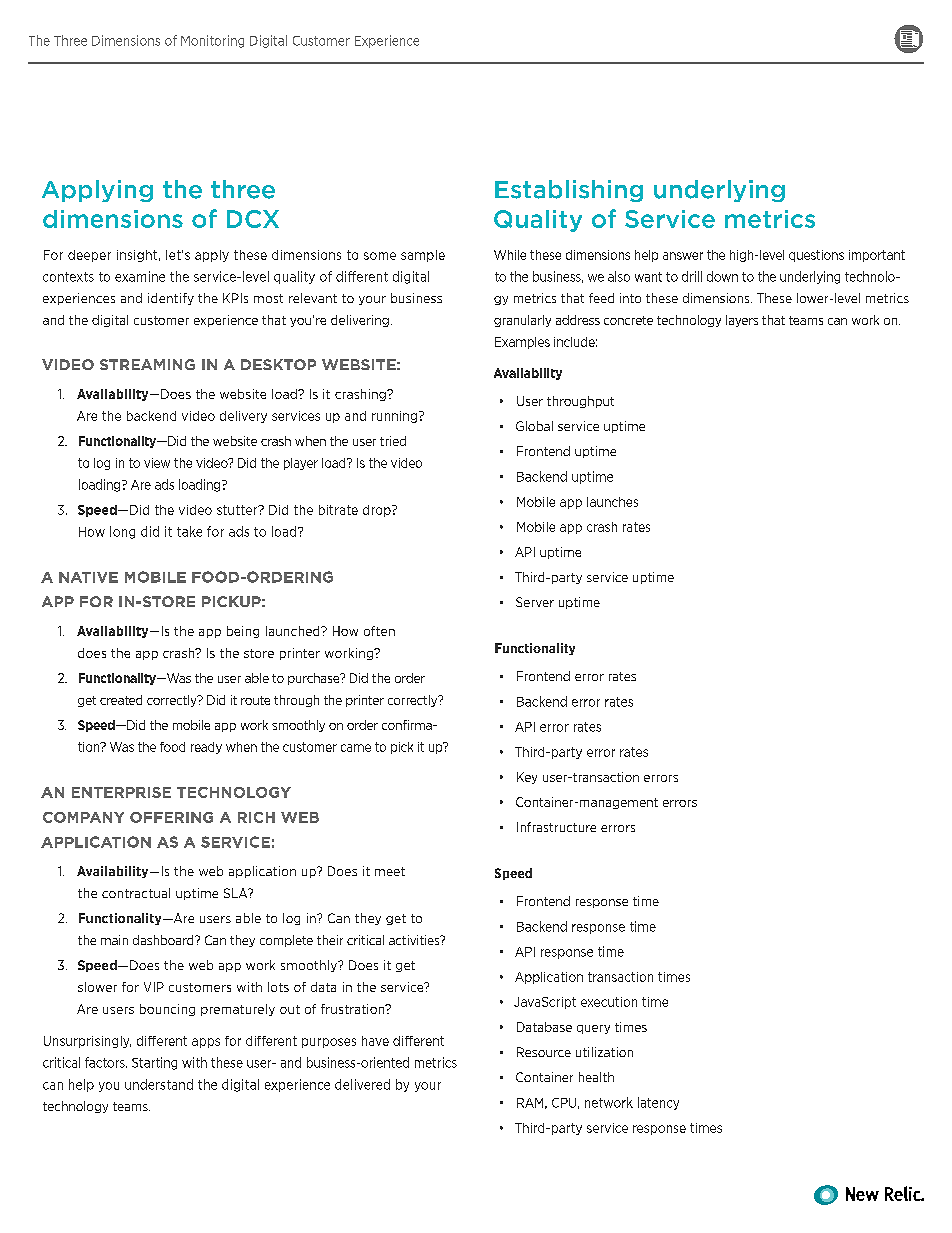 Image resolution: width=952 pixels, height=1233 pixels. Describe the element at coordinates (189, 531) in the screenshot. I see `take` at that location.
